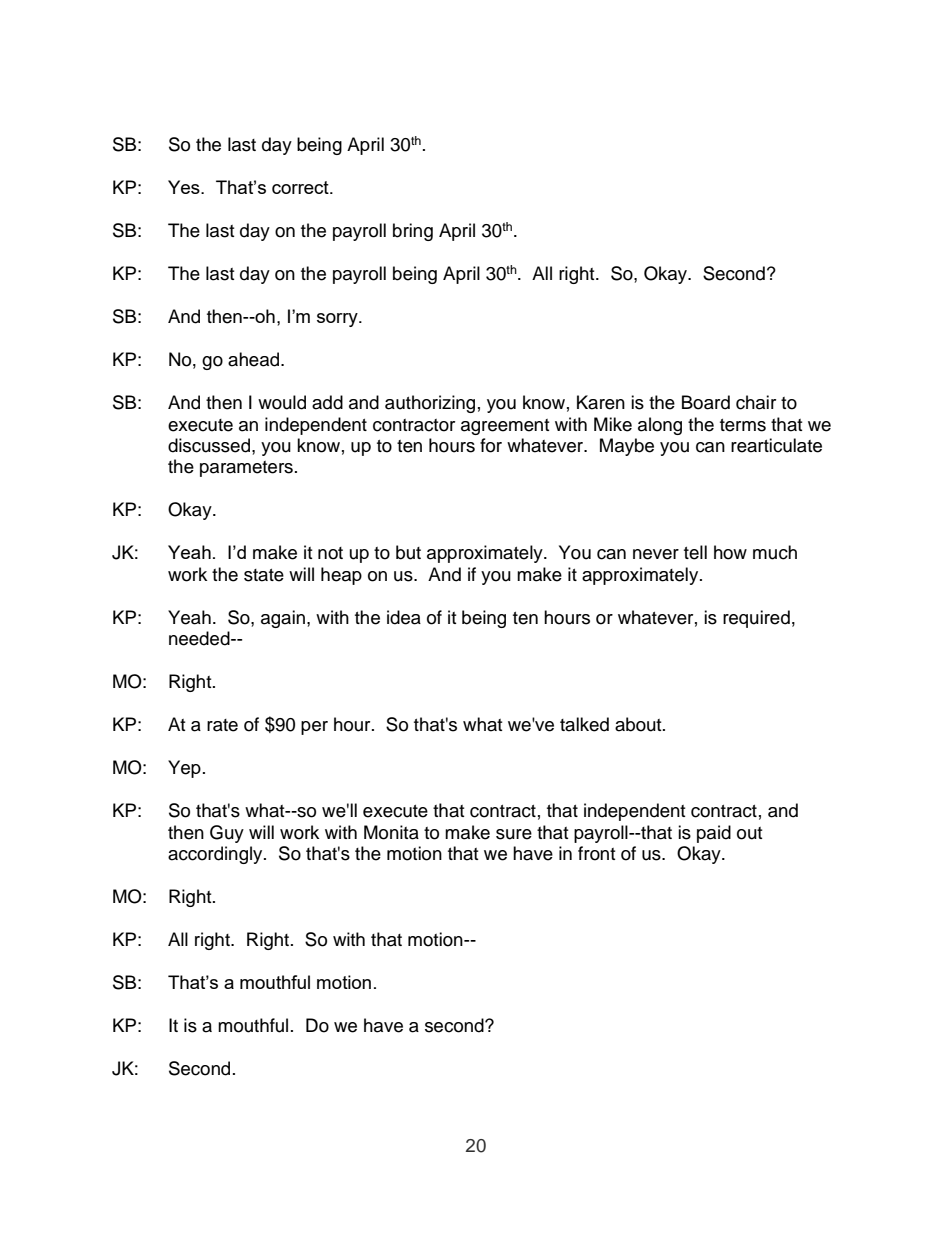 Image resolution: width=952 pixels, height=1233 pixels. Describe the element at coordinates (413, 232) in the screenshot. I see `bring` at that location.
